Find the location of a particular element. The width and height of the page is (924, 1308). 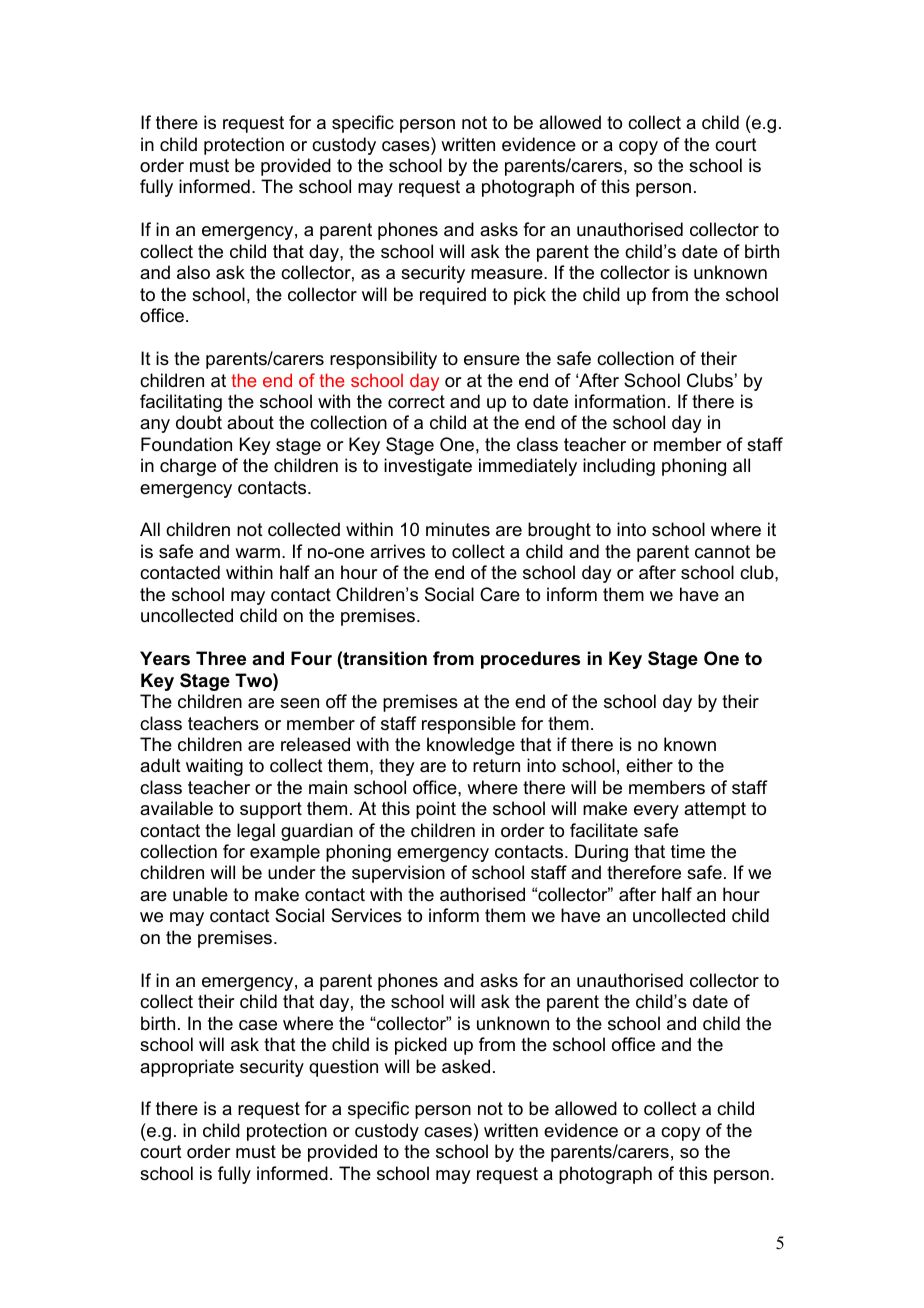

point is located at coordinates (436, 810).
